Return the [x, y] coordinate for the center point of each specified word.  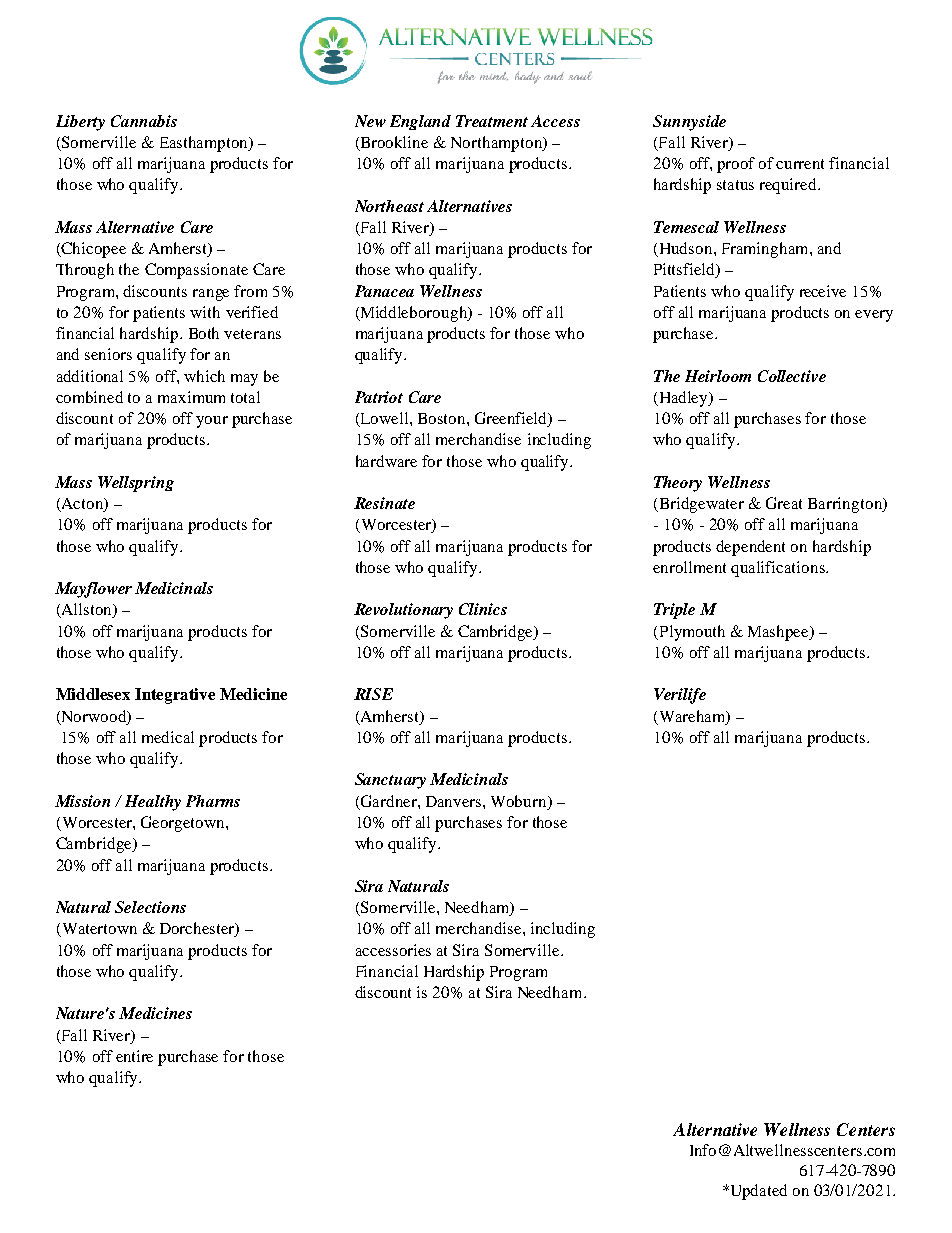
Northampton [497, 144]
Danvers [455, 801]
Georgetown [184, 824]
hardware [386, 461]
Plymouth [691, 633]
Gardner [389, 802]
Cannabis [144, 121]
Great [784, 503]
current [800, 164]
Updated [757, 1192]
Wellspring [136, 484]
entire [134, 1056]
